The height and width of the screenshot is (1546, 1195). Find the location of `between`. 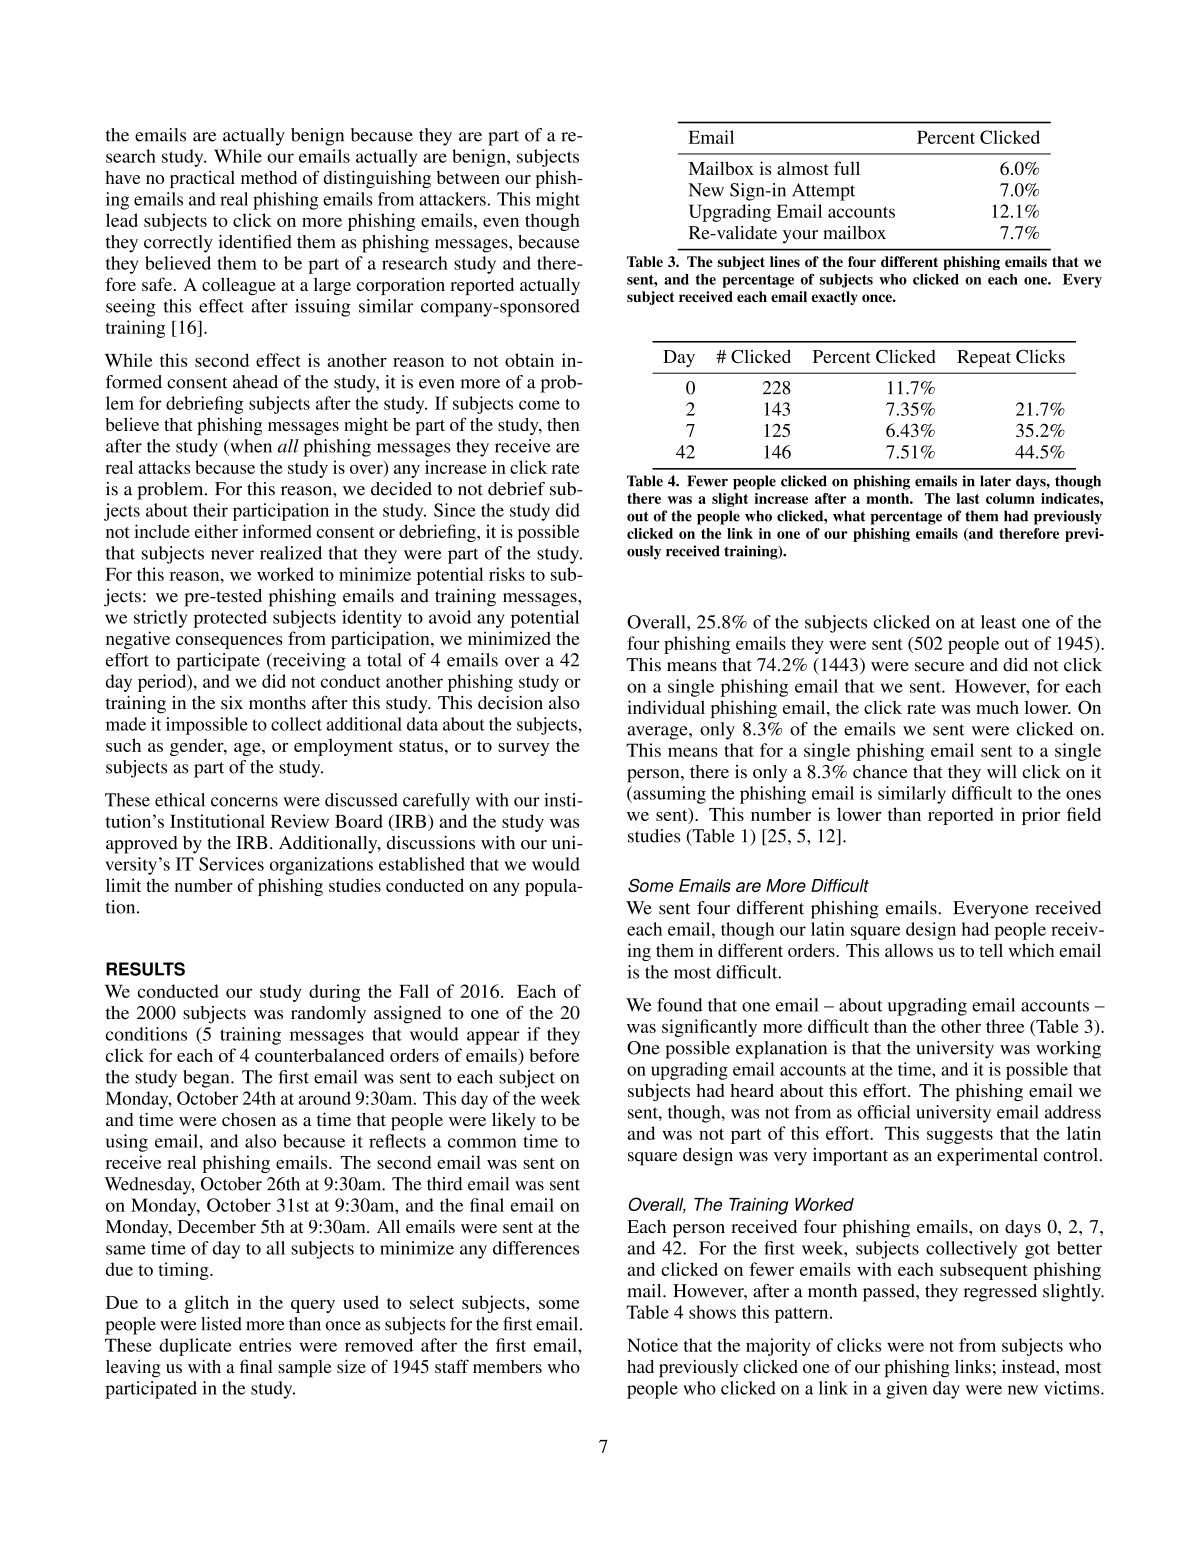

between is located at coordinates (468, 177).
